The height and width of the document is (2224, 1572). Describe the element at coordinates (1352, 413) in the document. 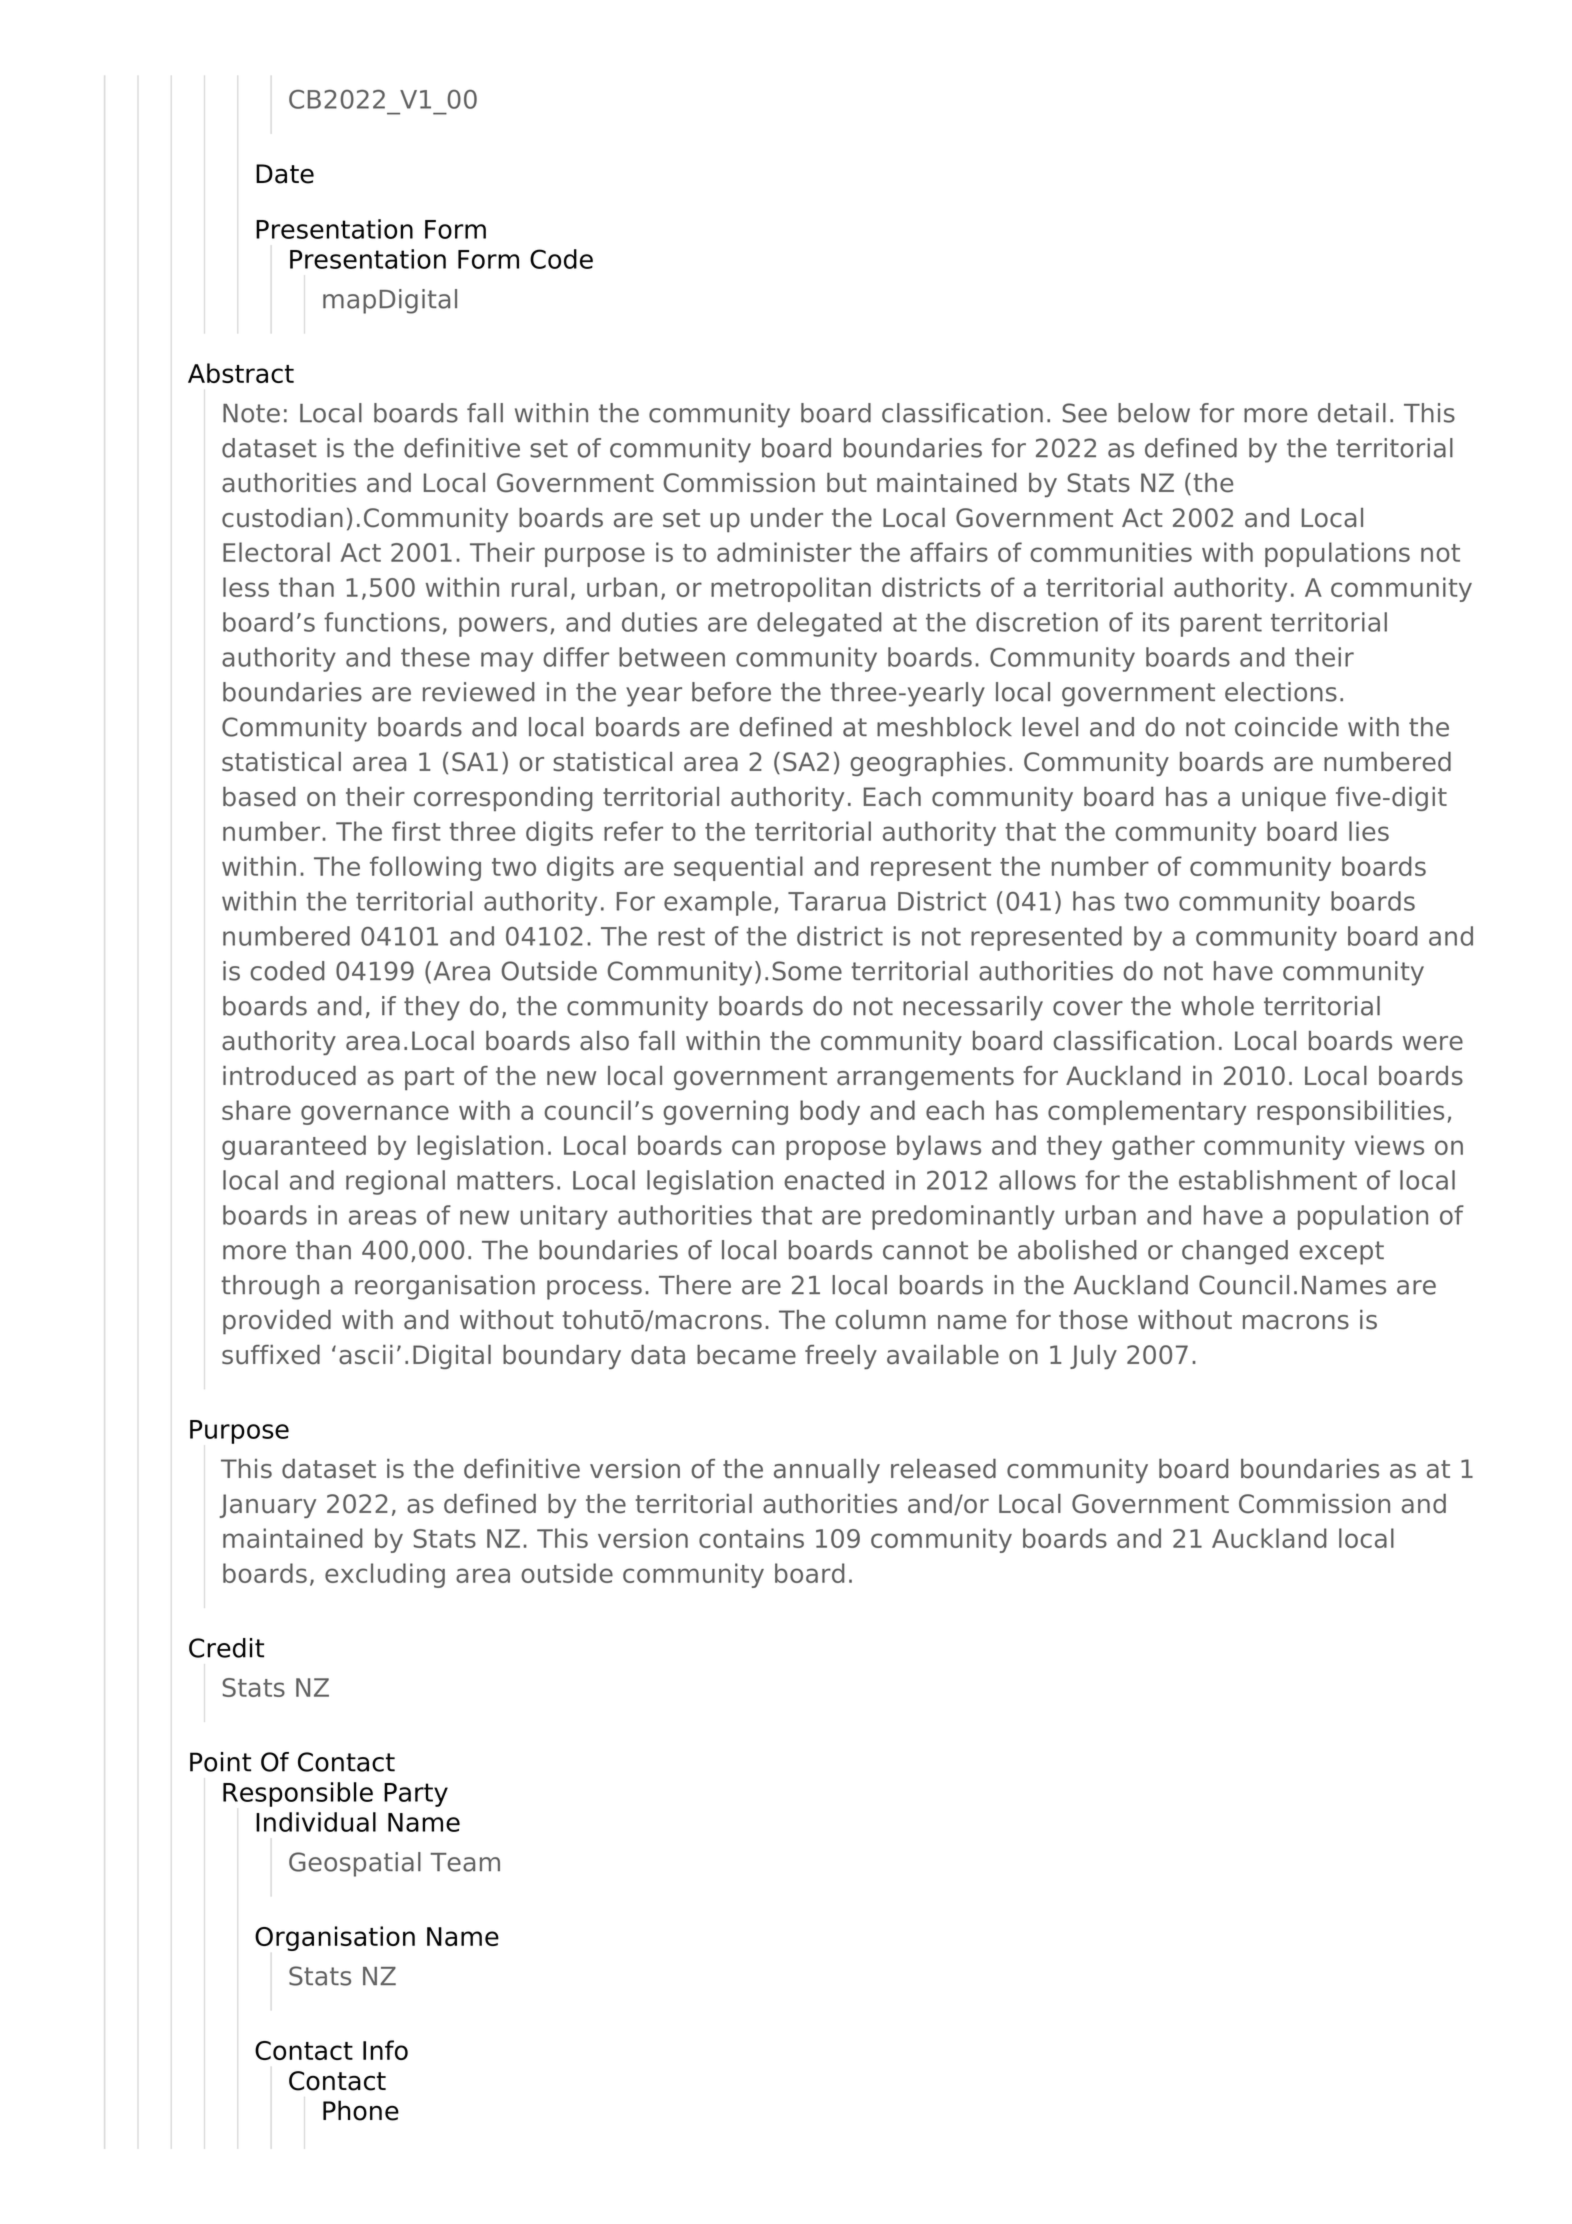

I see `detail` at that location.
